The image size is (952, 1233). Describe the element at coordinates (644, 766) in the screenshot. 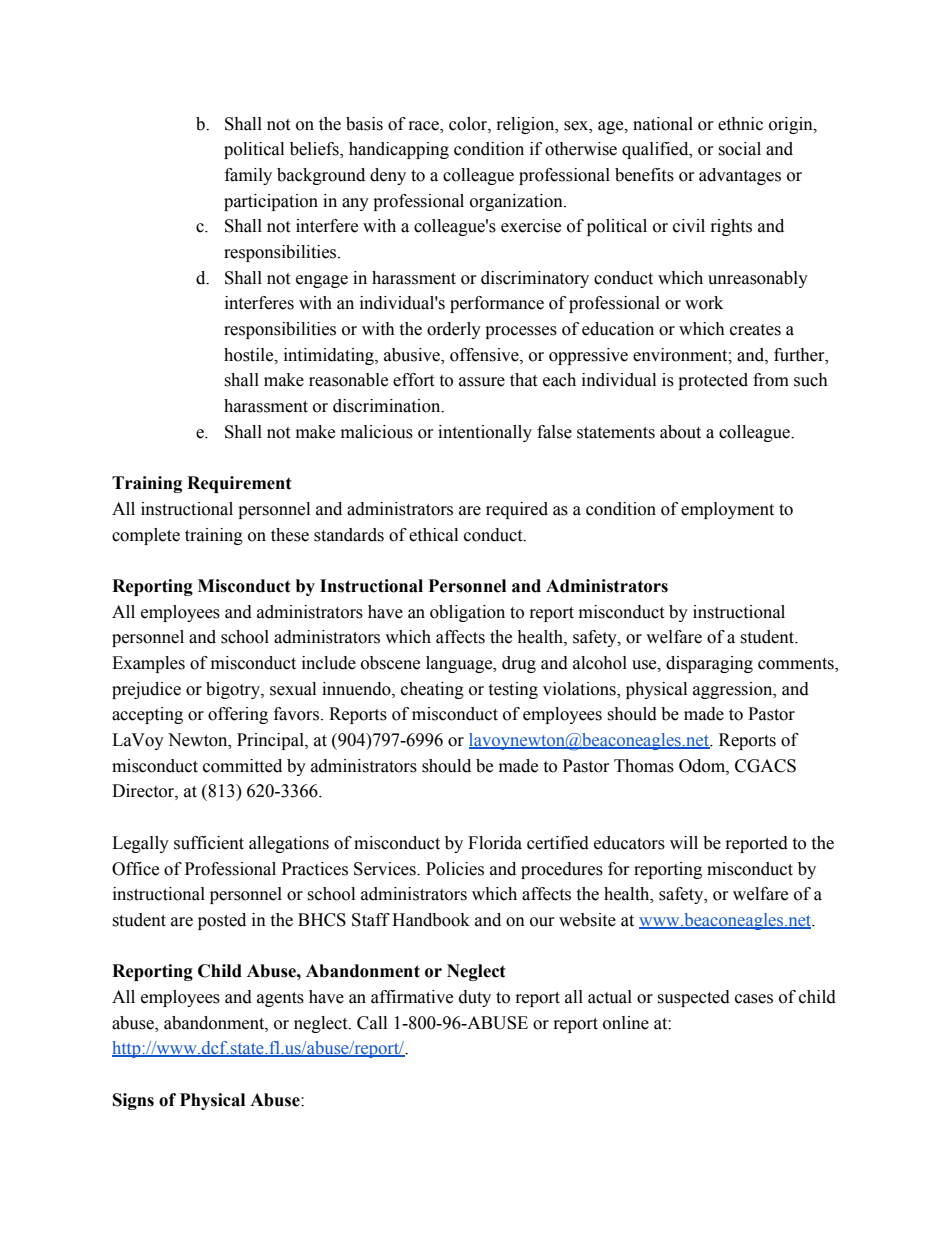

I see `Thomas` at that location.
